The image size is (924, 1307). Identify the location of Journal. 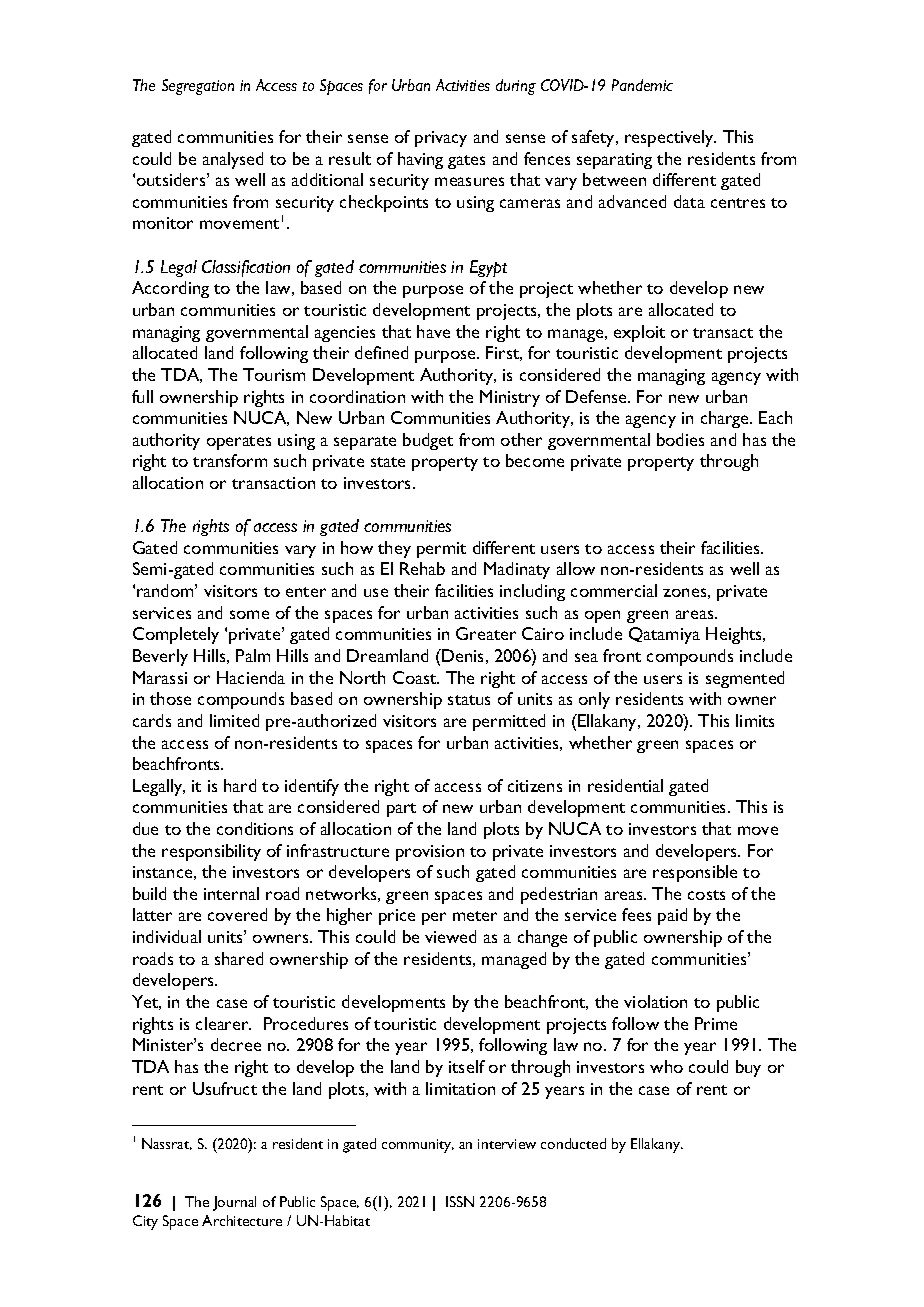
(234, 1203).
